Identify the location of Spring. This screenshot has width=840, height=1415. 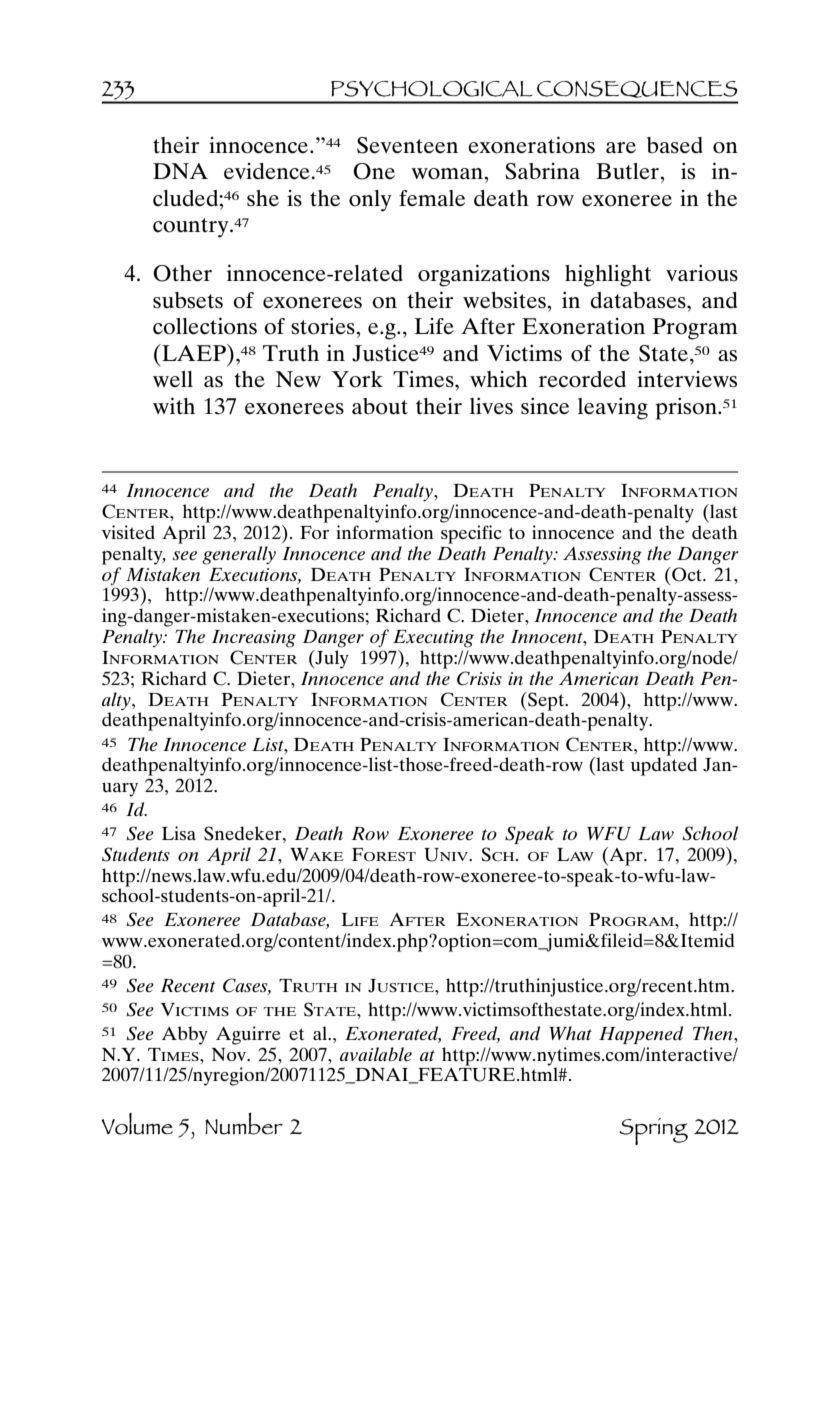
(653, 1131).
